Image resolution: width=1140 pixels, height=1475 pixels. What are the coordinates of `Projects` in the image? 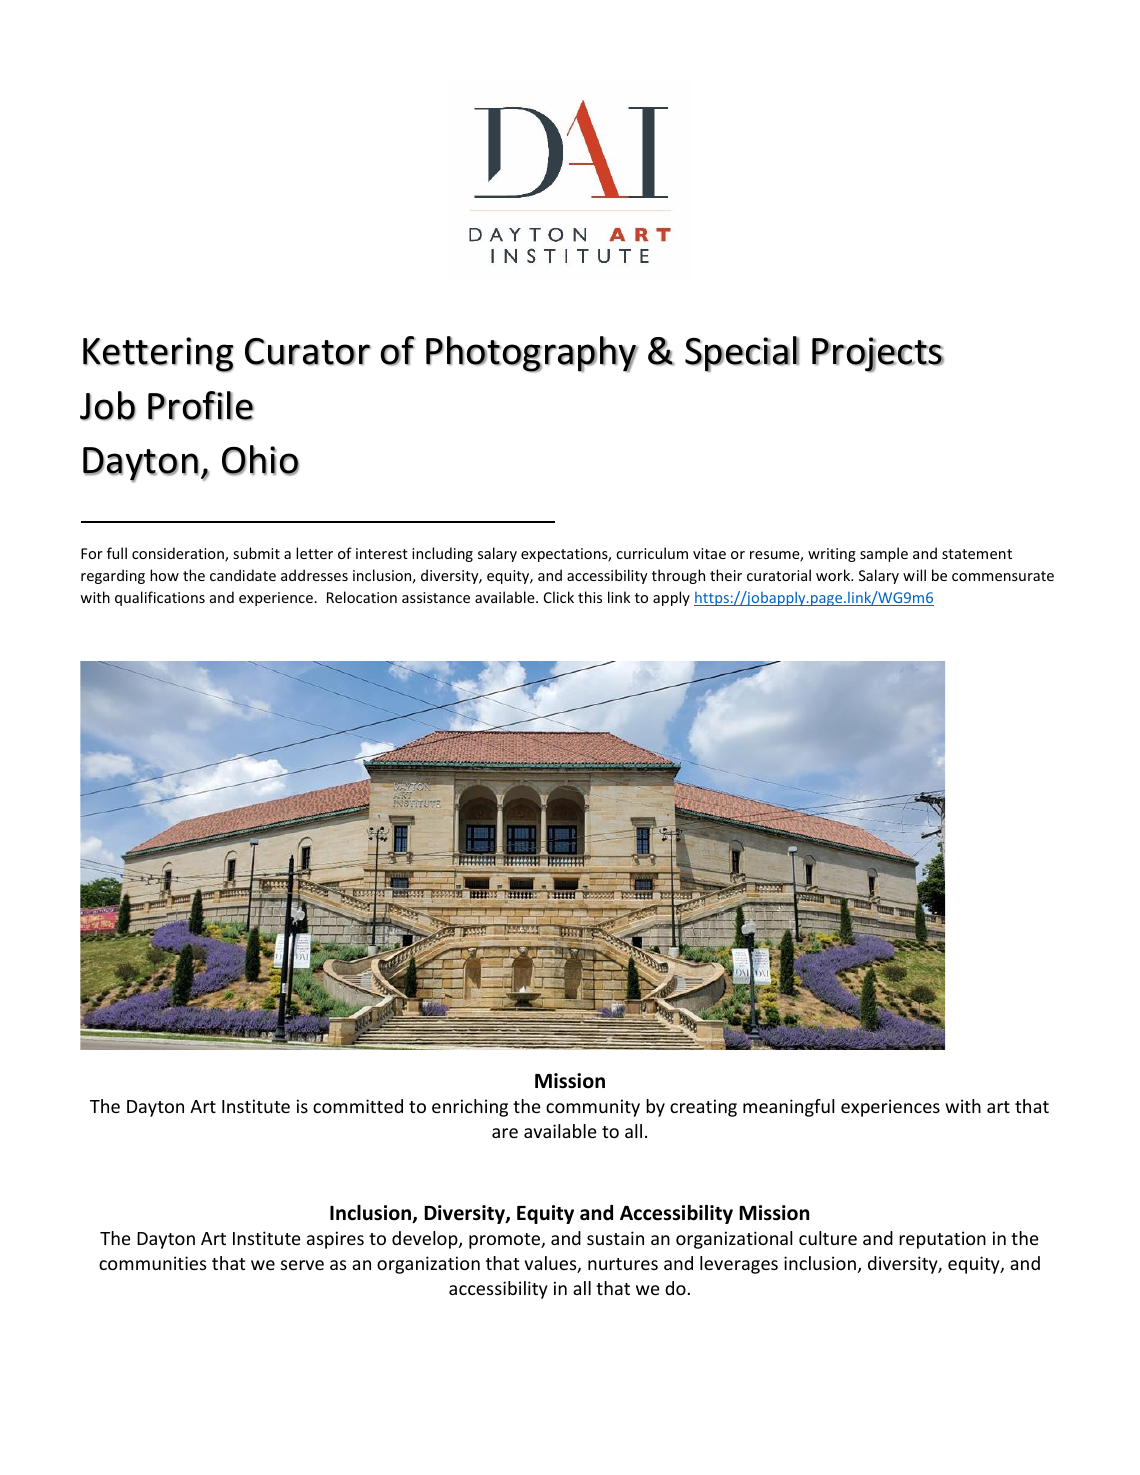 It's located at (878, 355).
